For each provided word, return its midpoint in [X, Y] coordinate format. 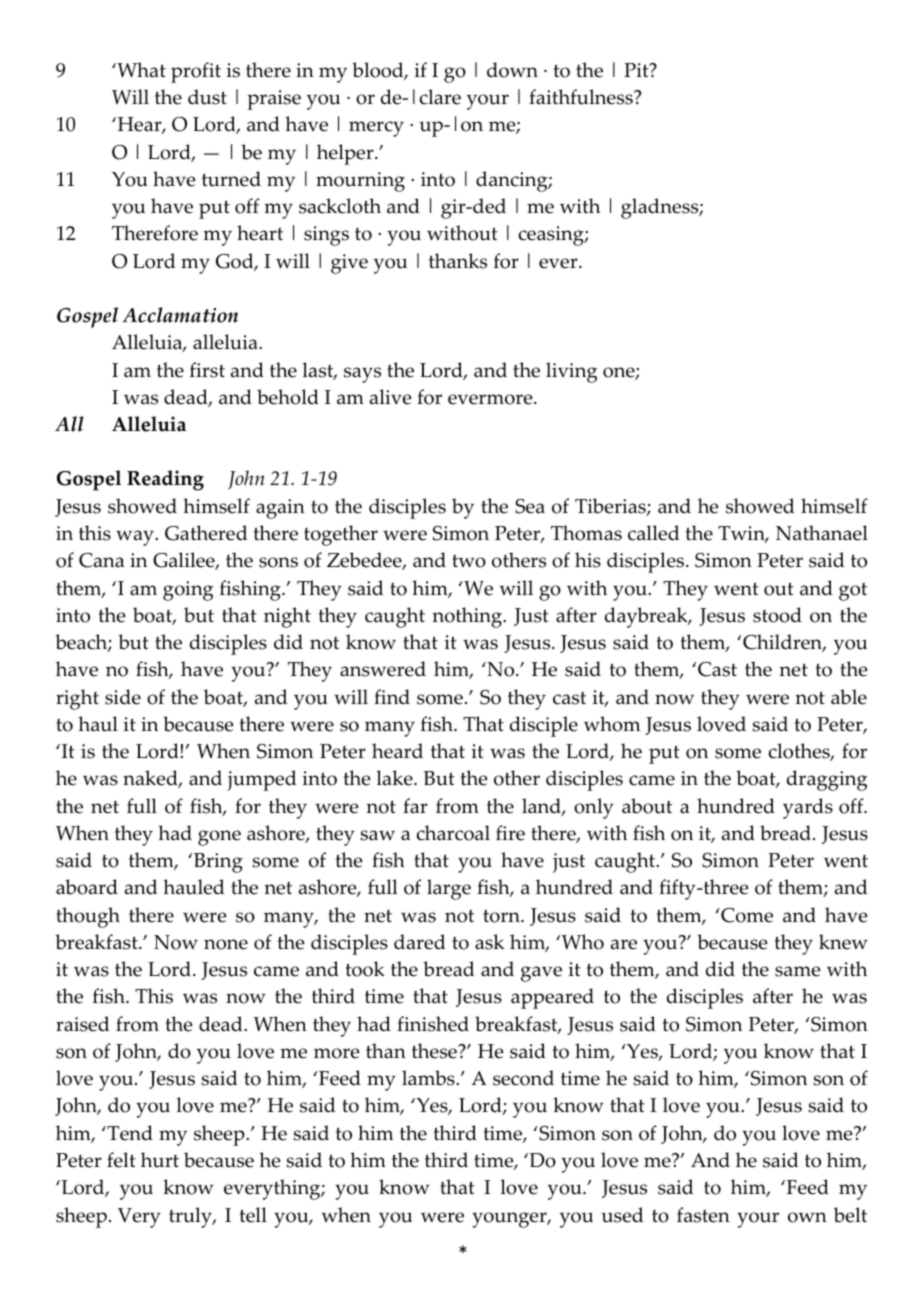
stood [777, 615]
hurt [160, 1160]
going [188, 591]
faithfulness [582, 97]
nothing [468, 617]
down [512, 70]
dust [207, 97]
